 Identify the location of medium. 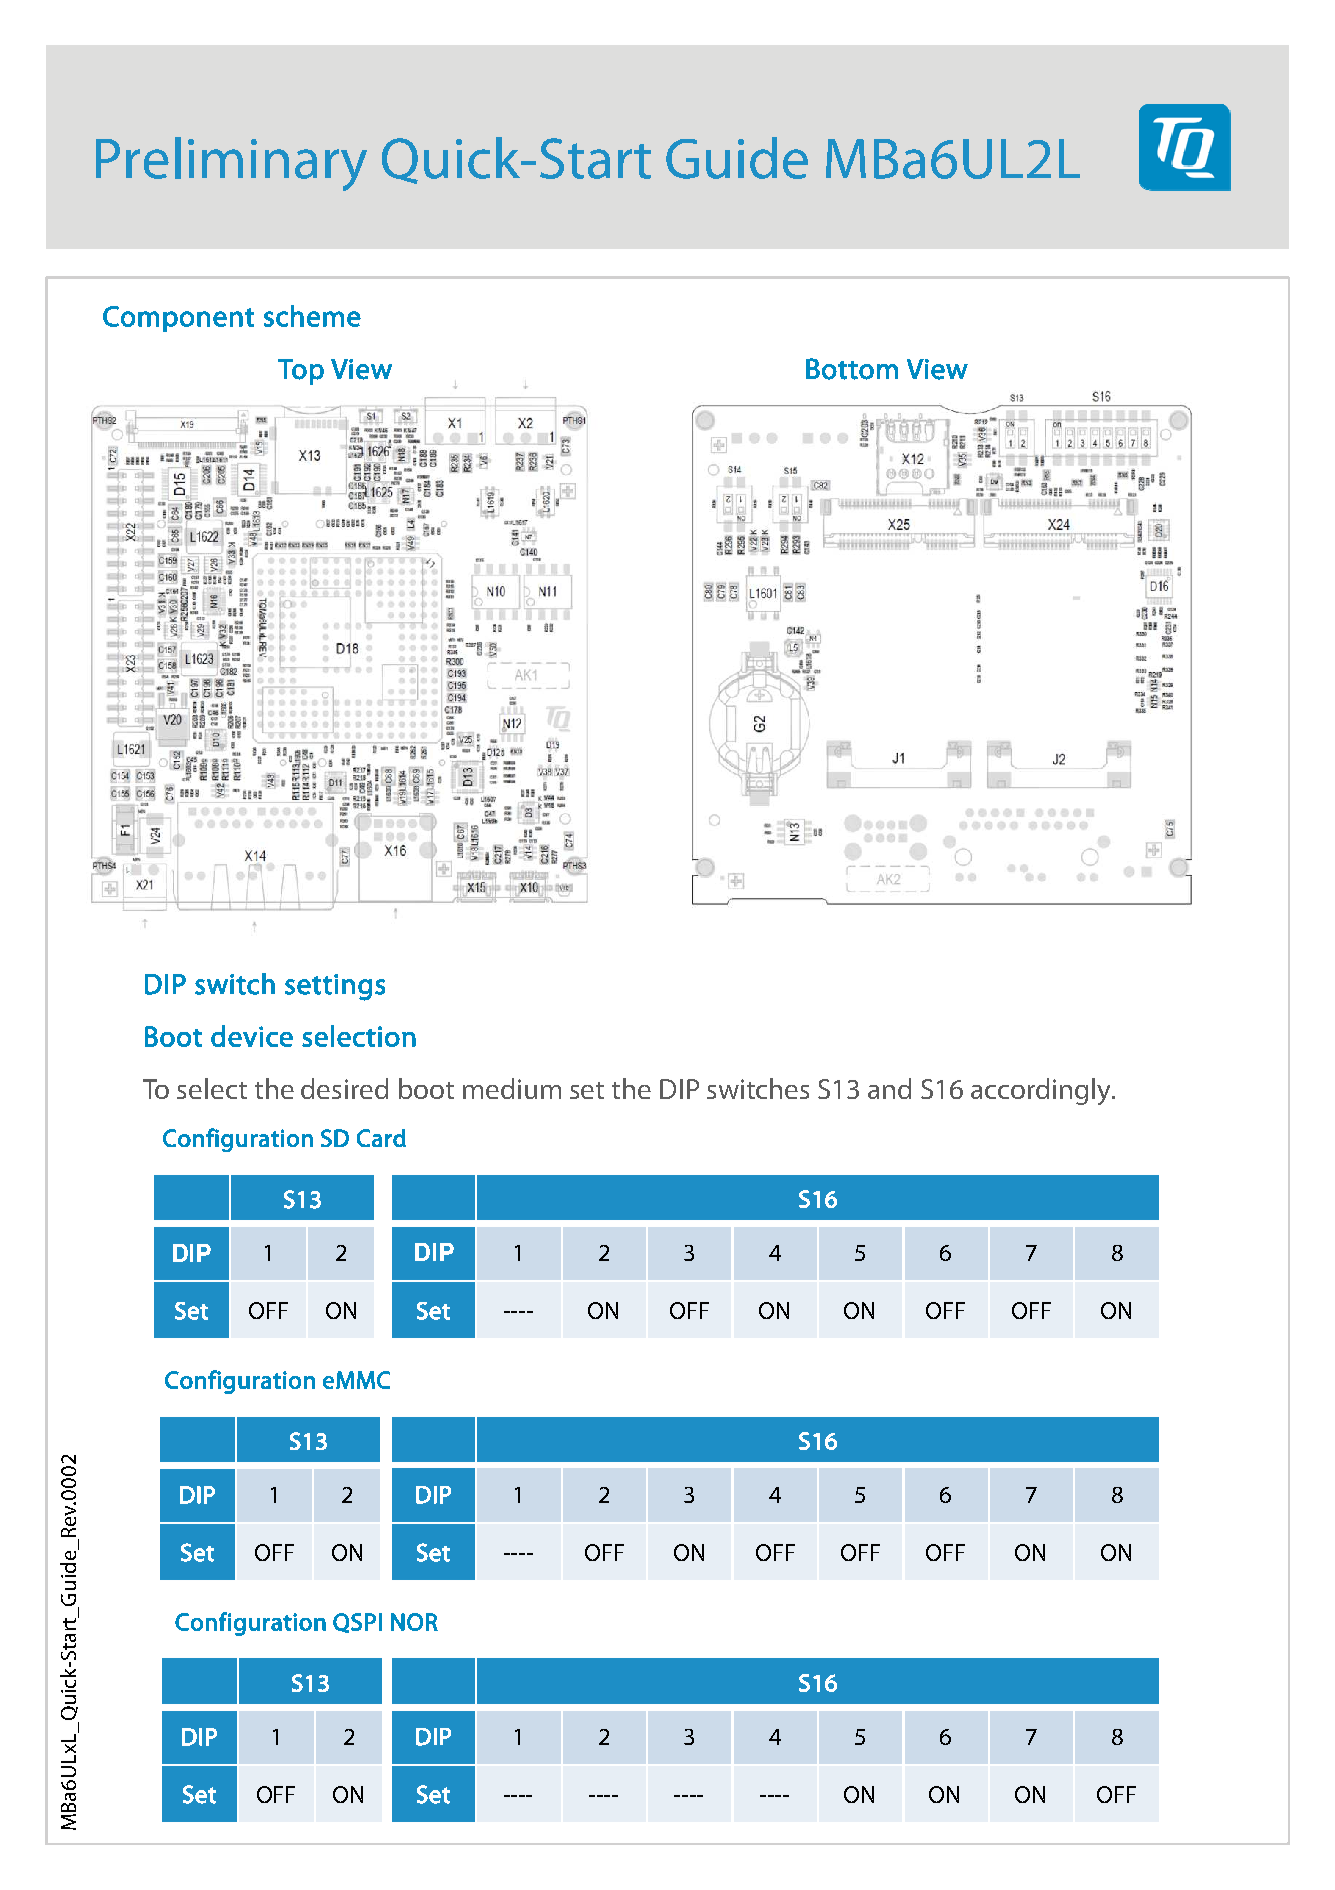
(512, 1088).
